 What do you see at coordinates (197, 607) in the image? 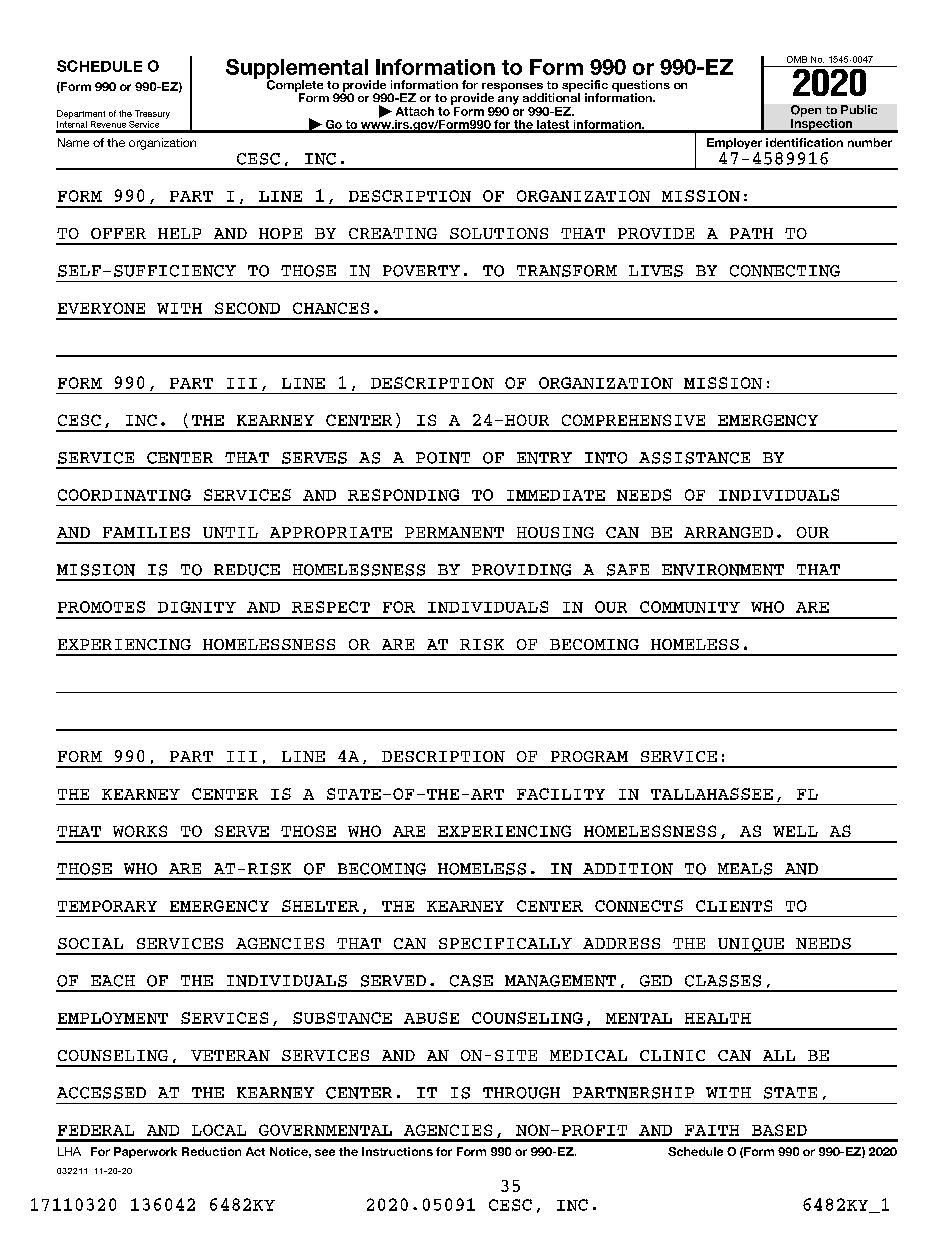
I see `DIGNITY` at bounding box center [197, 607].
